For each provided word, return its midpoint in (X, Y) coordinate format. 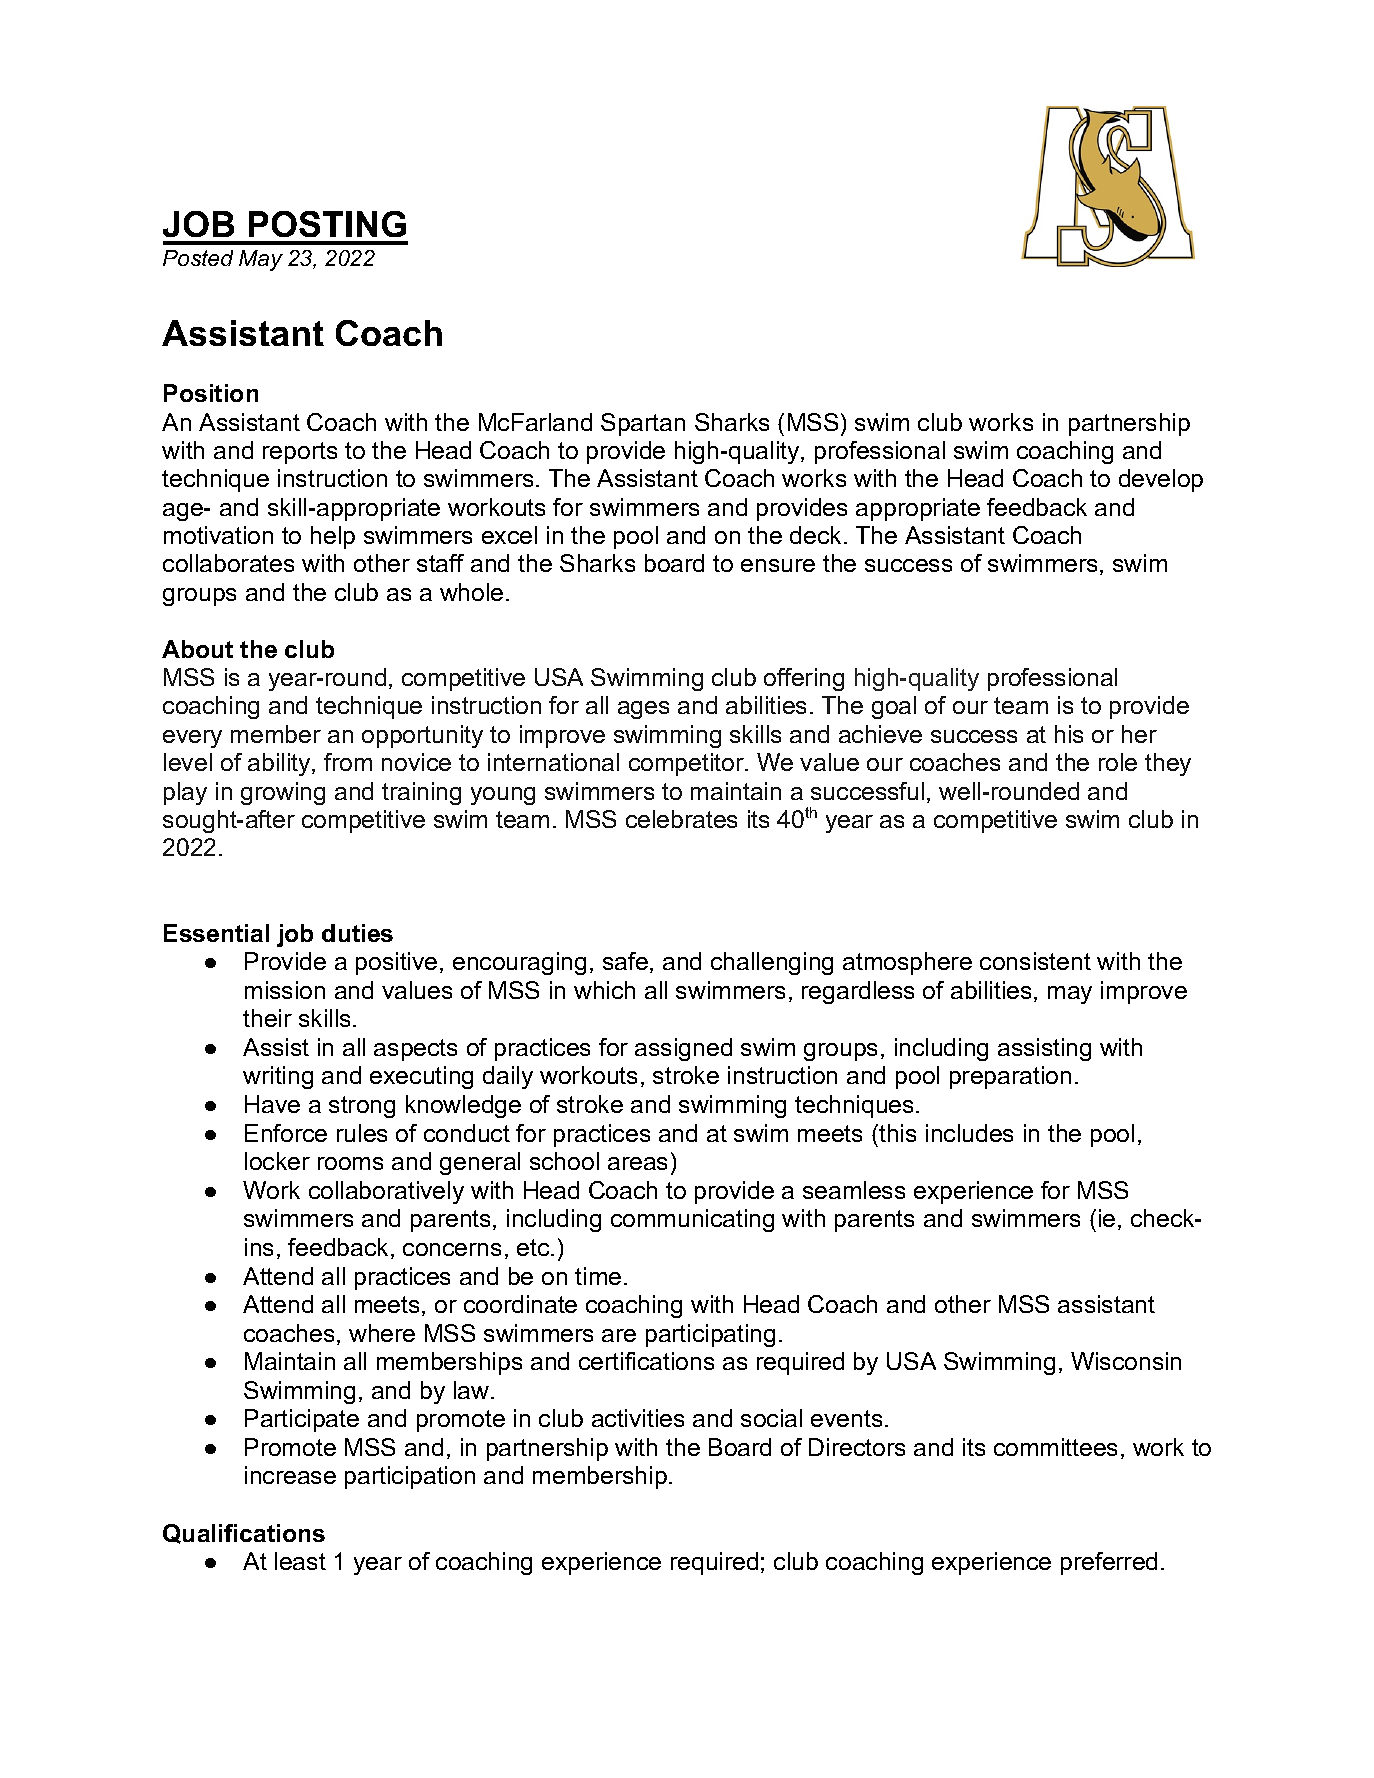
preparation (1010, 1077)
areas (637, 1163)
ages (643, 710)
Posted (198, 258)
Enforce (286, 1133)
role (1118, 762)
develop (1161, 480)
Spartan (643, 424)
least (300, 1561)
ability (280, 764)
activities (638, 1418)
